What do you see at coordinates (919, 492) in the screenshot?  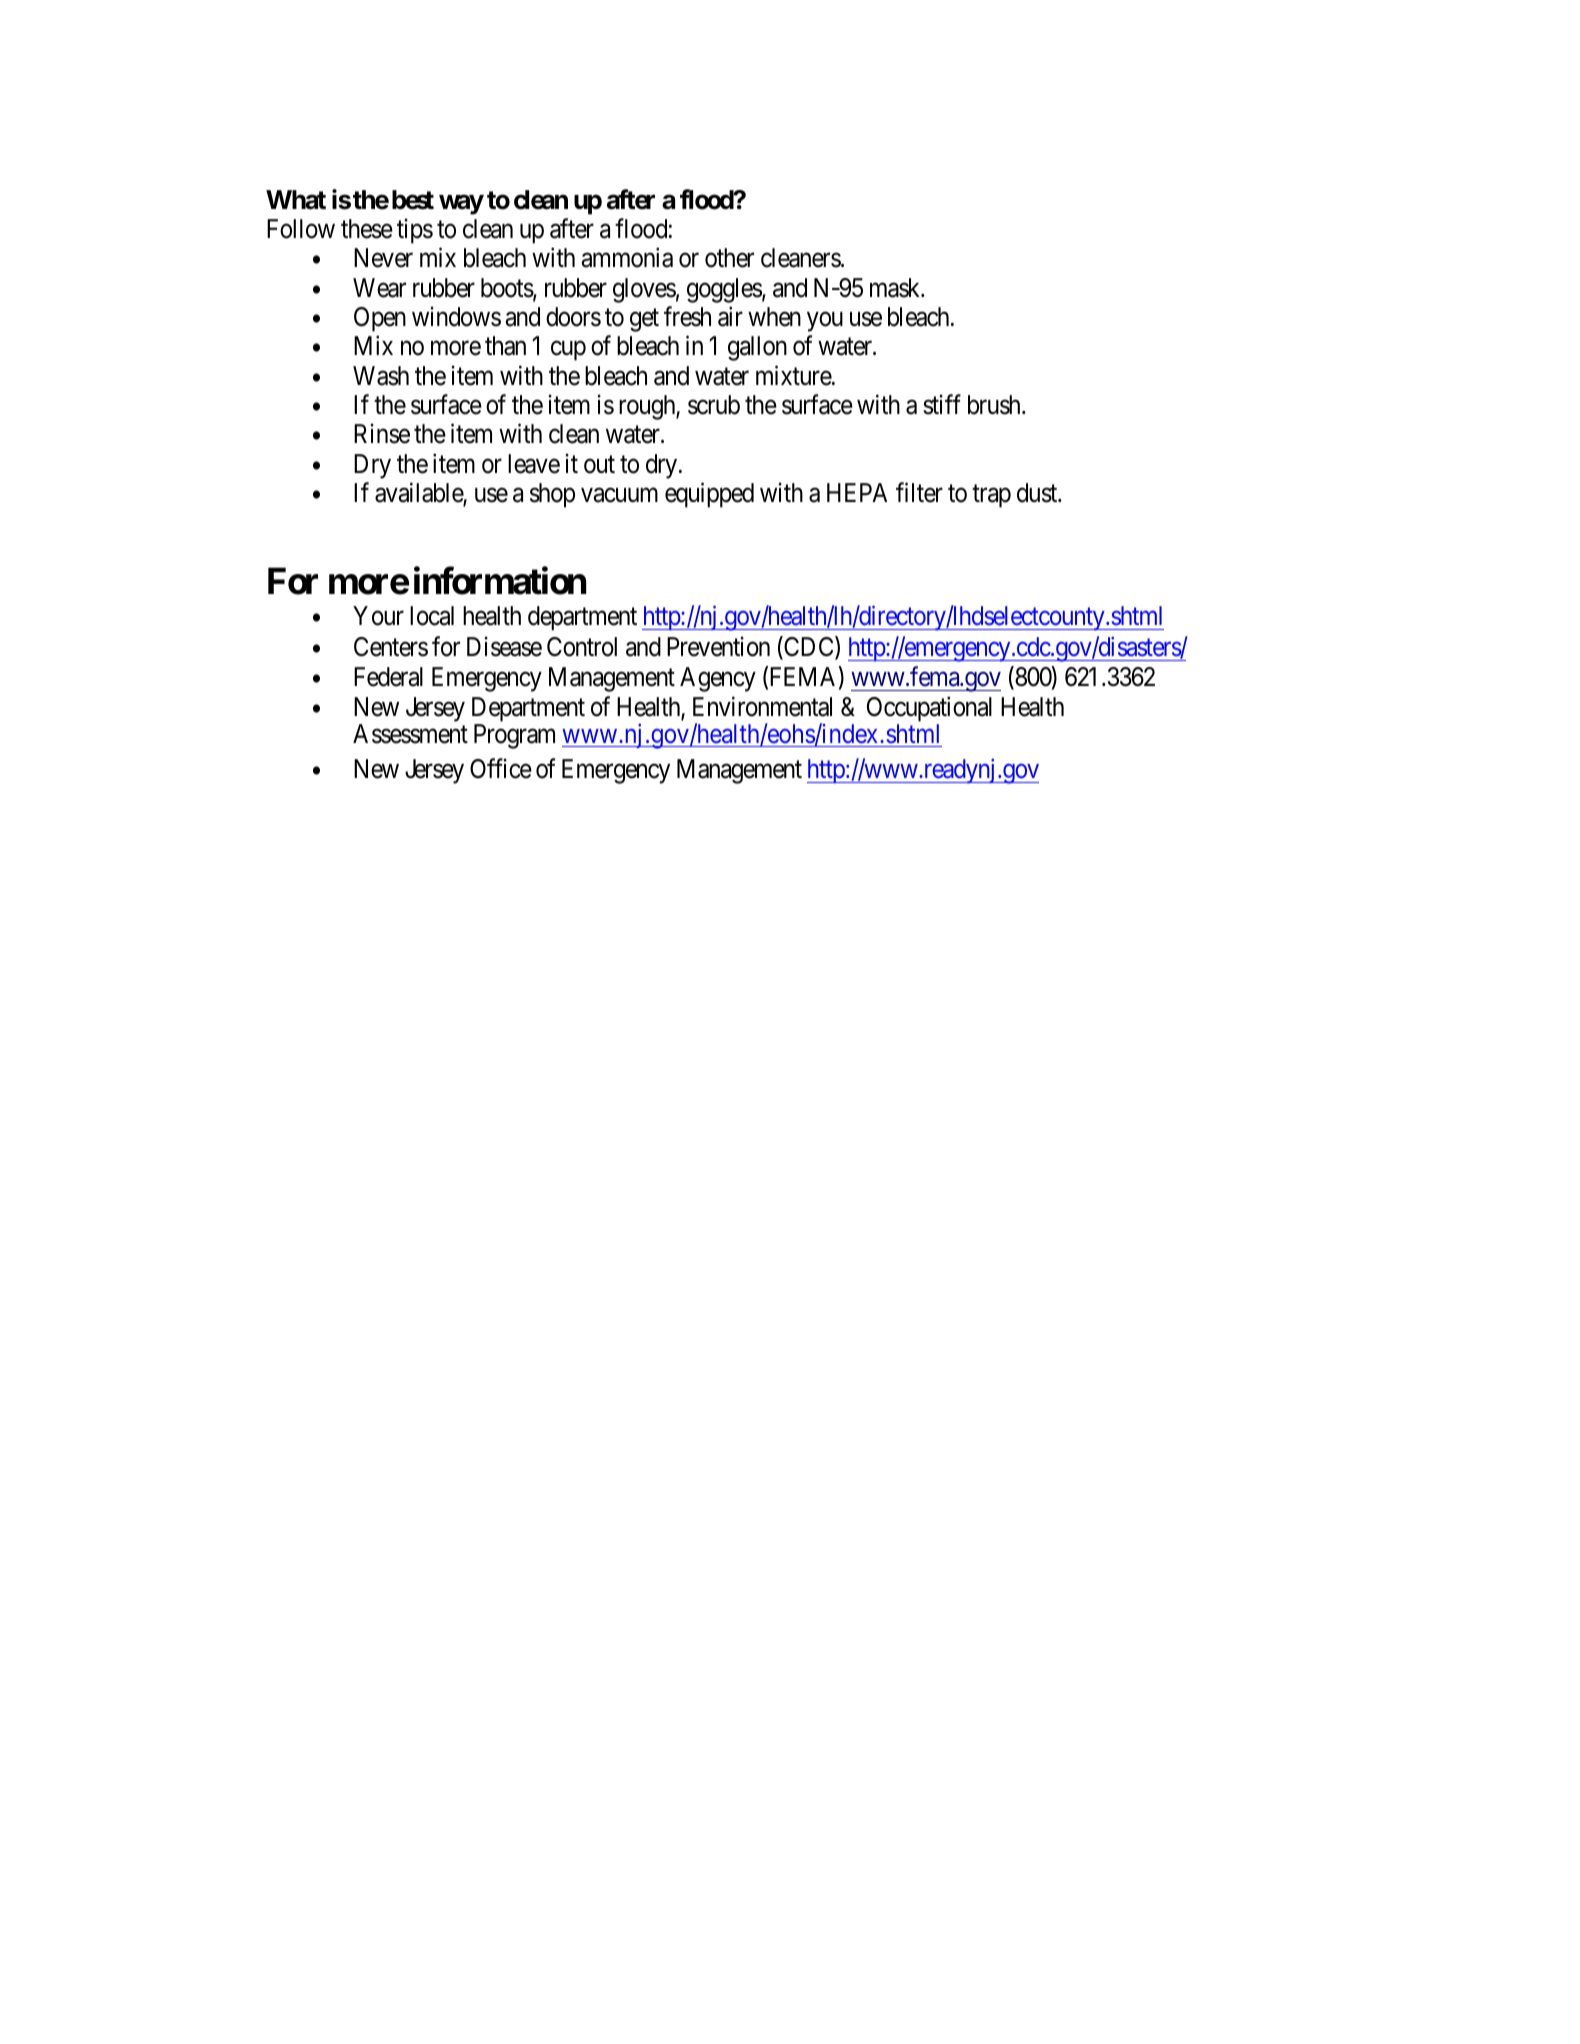 I see `filter` at bounding box center [919, 492].
